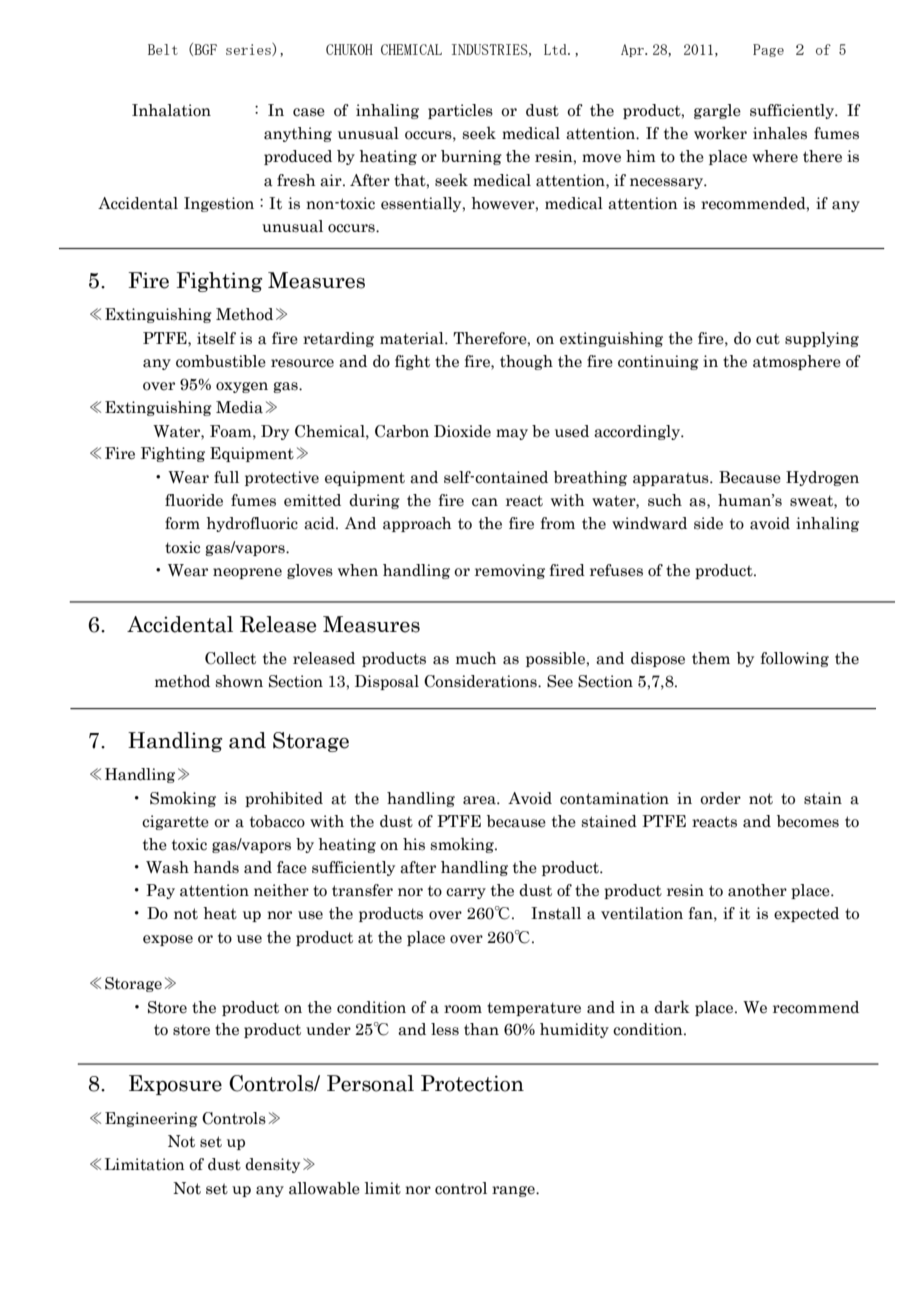 The width and height of the image is (924, 1308). I want to click on series, so click(249, 49).
